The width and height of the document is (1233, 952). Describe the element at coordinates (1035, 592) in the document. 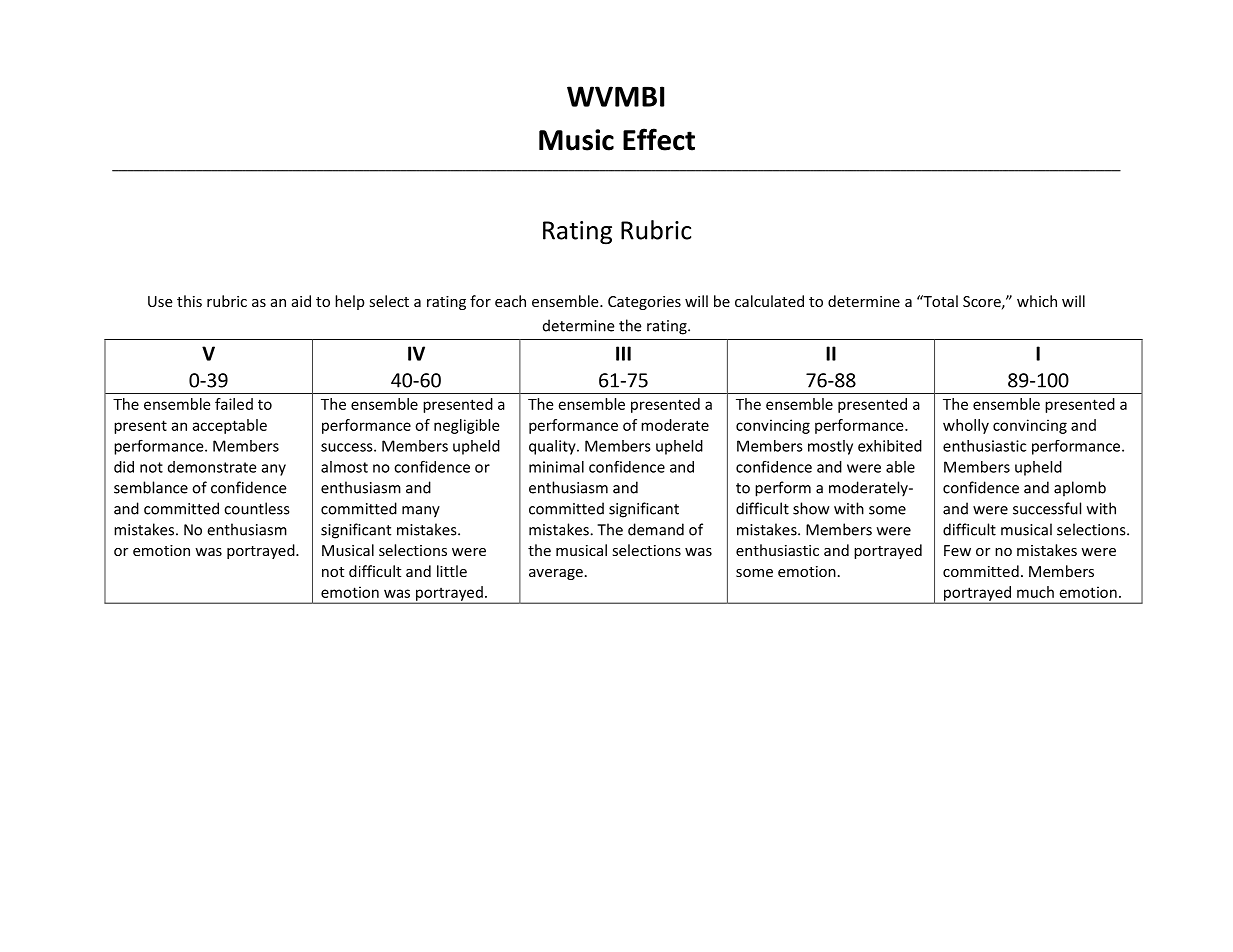

I see `much` at that location.
